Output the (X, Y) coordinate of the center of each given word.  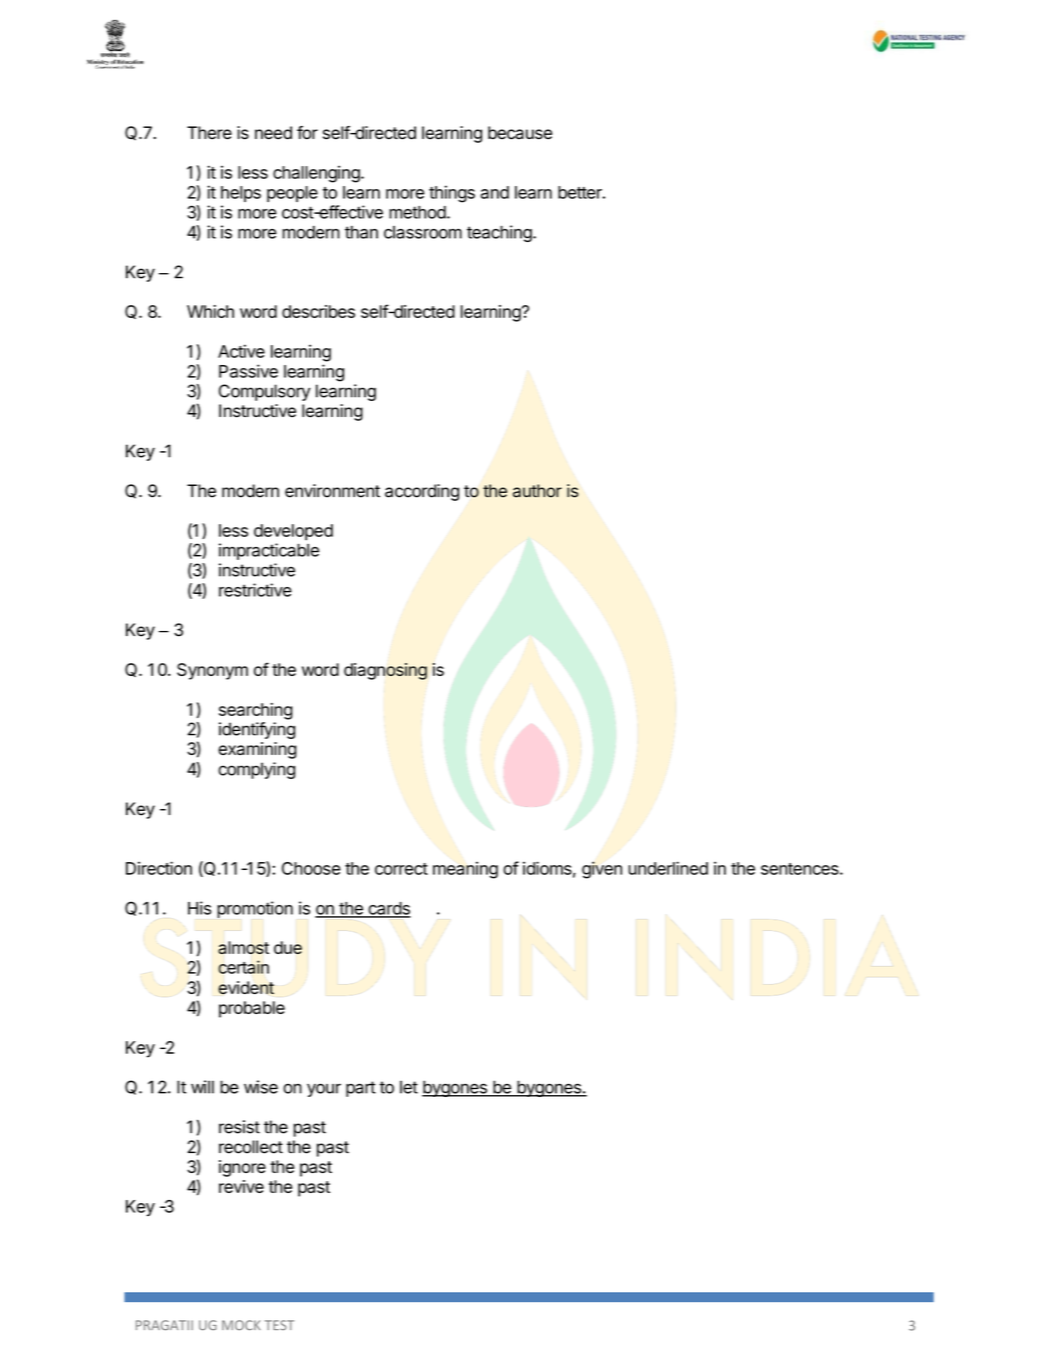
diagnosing (385, 671)
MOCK (241, 1325)
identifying (257, 730)
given (602, 870)
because (520, 133)
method (417, 212)
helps (241, 194)
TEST (279, 1325)
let (409, 1087)
